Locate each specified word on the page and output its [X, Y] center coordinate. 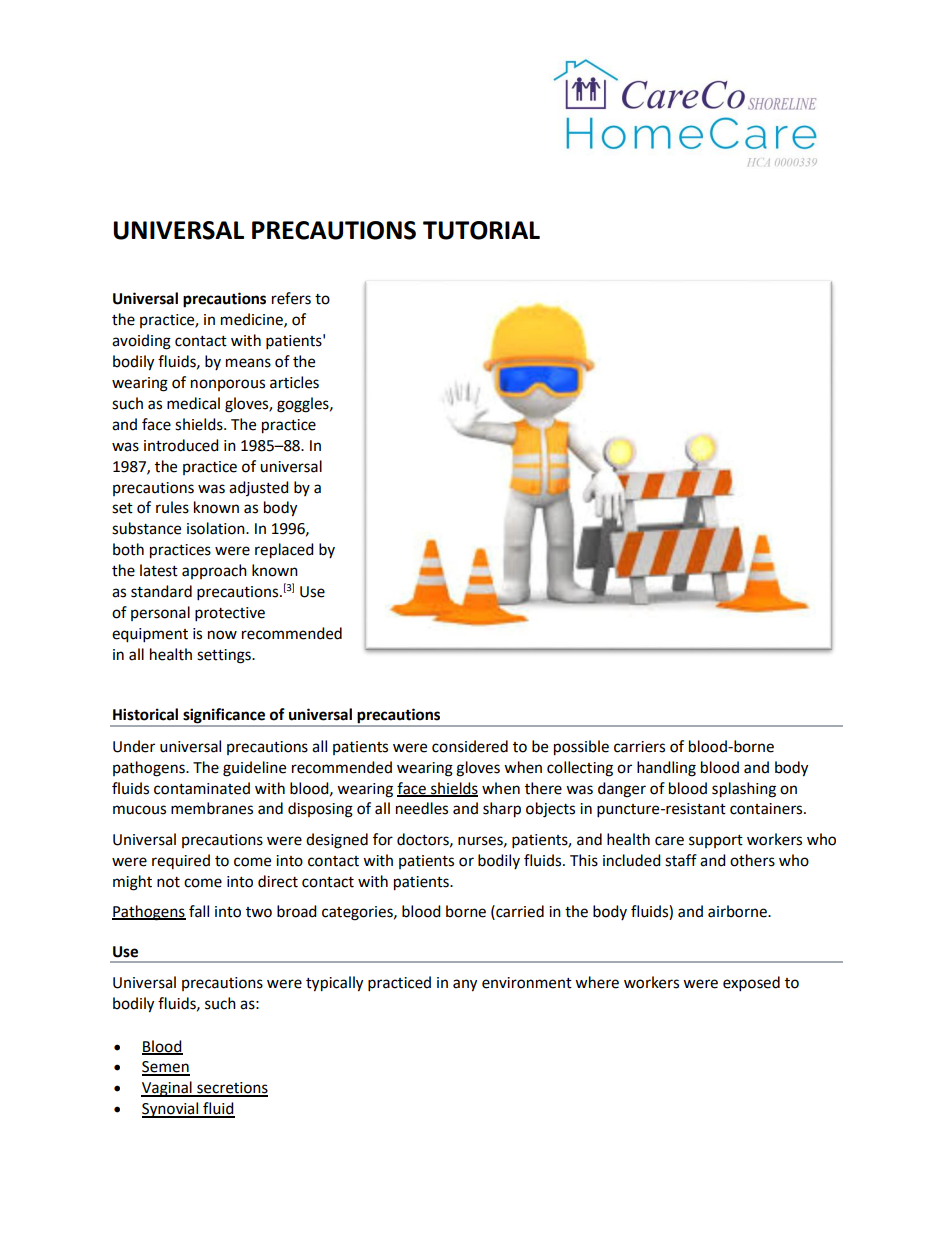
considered [470, 746]
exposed [751, 984]
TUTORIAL [481, 230]
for [383, 839]
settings [225, 656]
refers [291, 298]
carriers [639, 747]
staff [681, 860]
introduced [181, 445]
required [181, 861]
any [465, 985]
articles [294, 382]
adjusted [259, 488]
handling [666, 769]
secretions [231, 1089]
